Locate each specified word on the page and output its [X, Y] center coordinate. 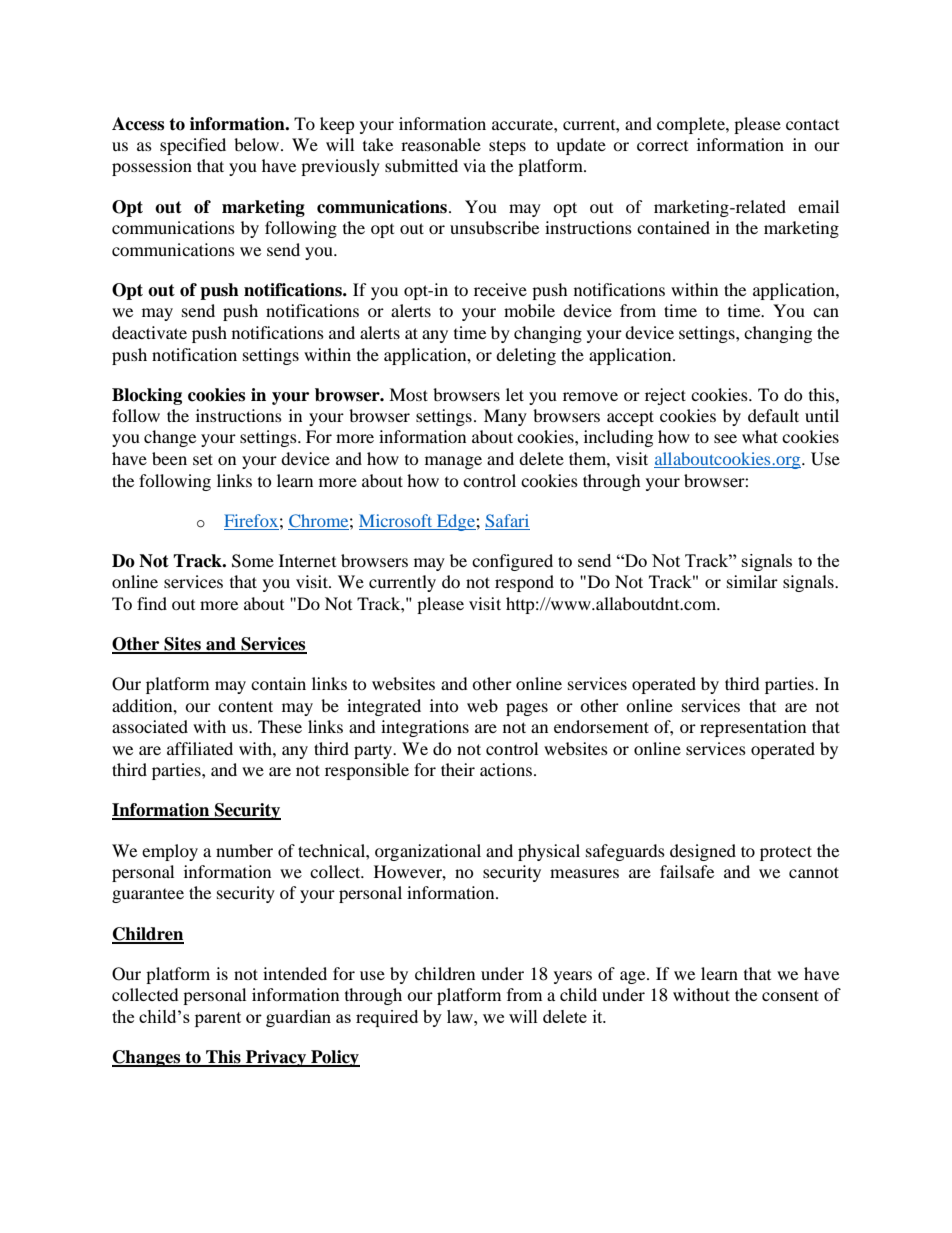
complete [692, 125]
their [458, 769]
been [169, 458]
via [474, 165]
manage [453, 462]
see [725, 438]
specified [193, 146]
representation [753, 728]
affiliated [200, 748]
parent [218, 1019]
